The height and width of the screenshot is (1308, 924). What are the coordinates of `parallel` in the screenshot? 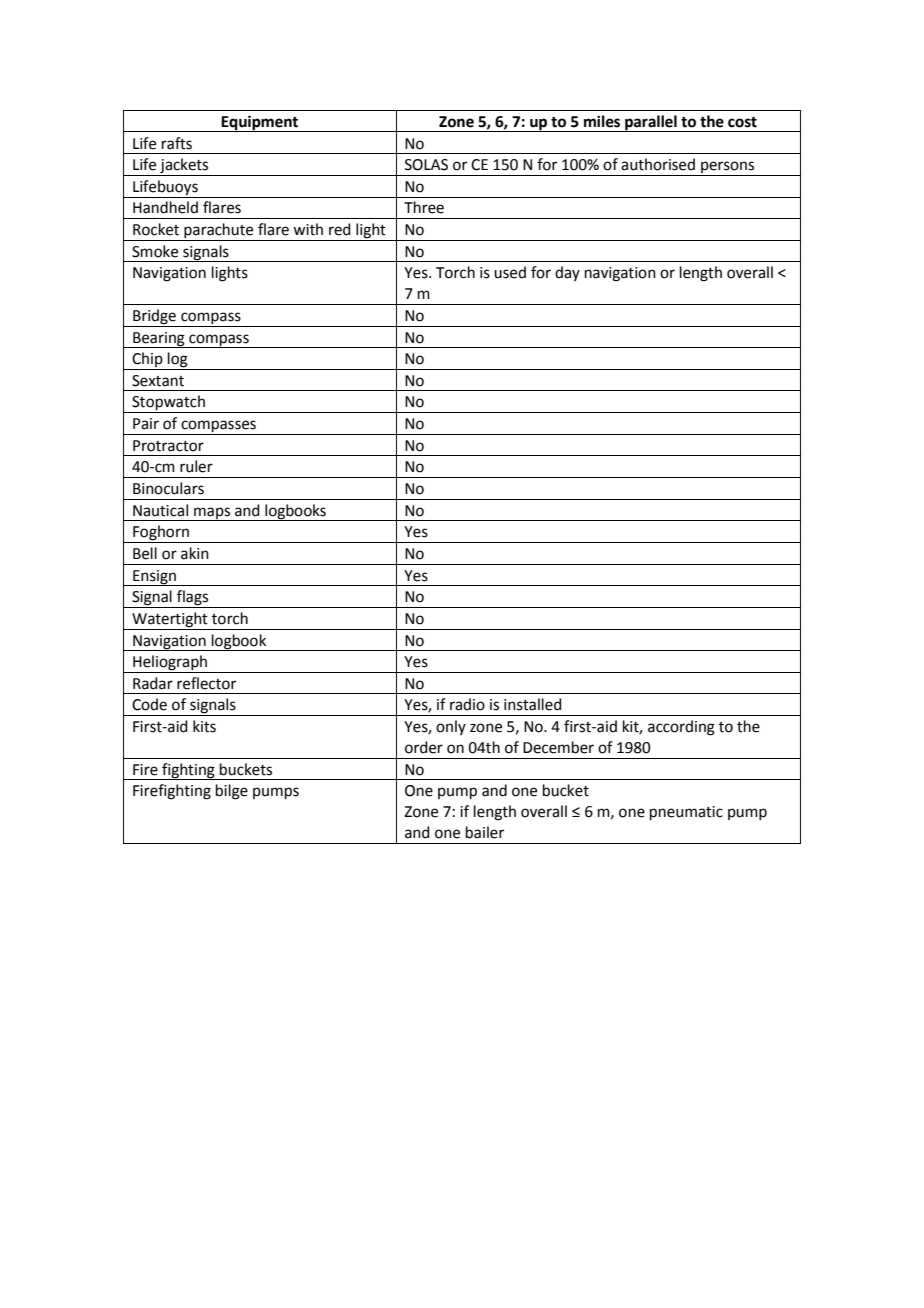 It's located at (651, 123).
